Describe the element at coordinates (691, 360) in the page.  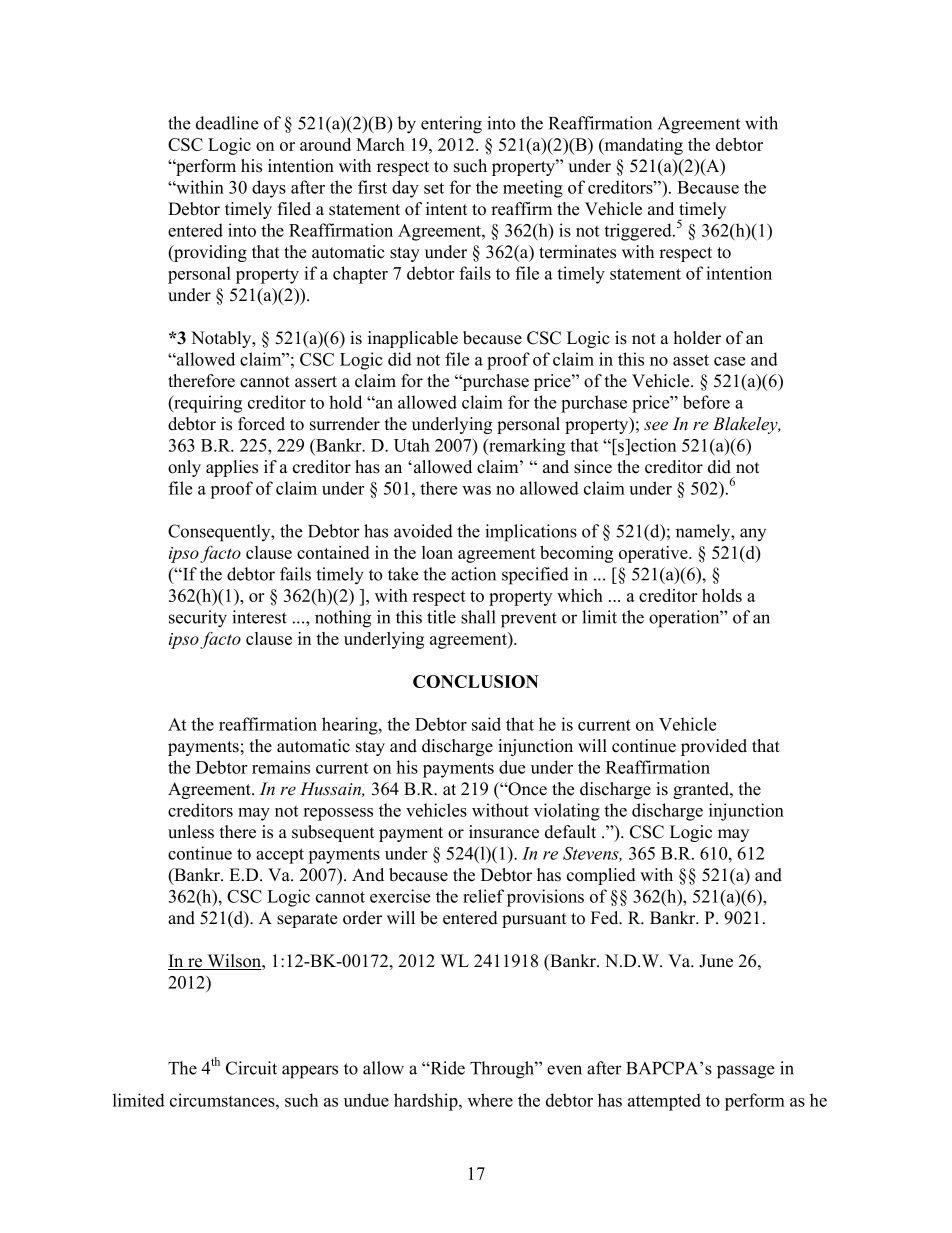
I see `asset` at that location.
